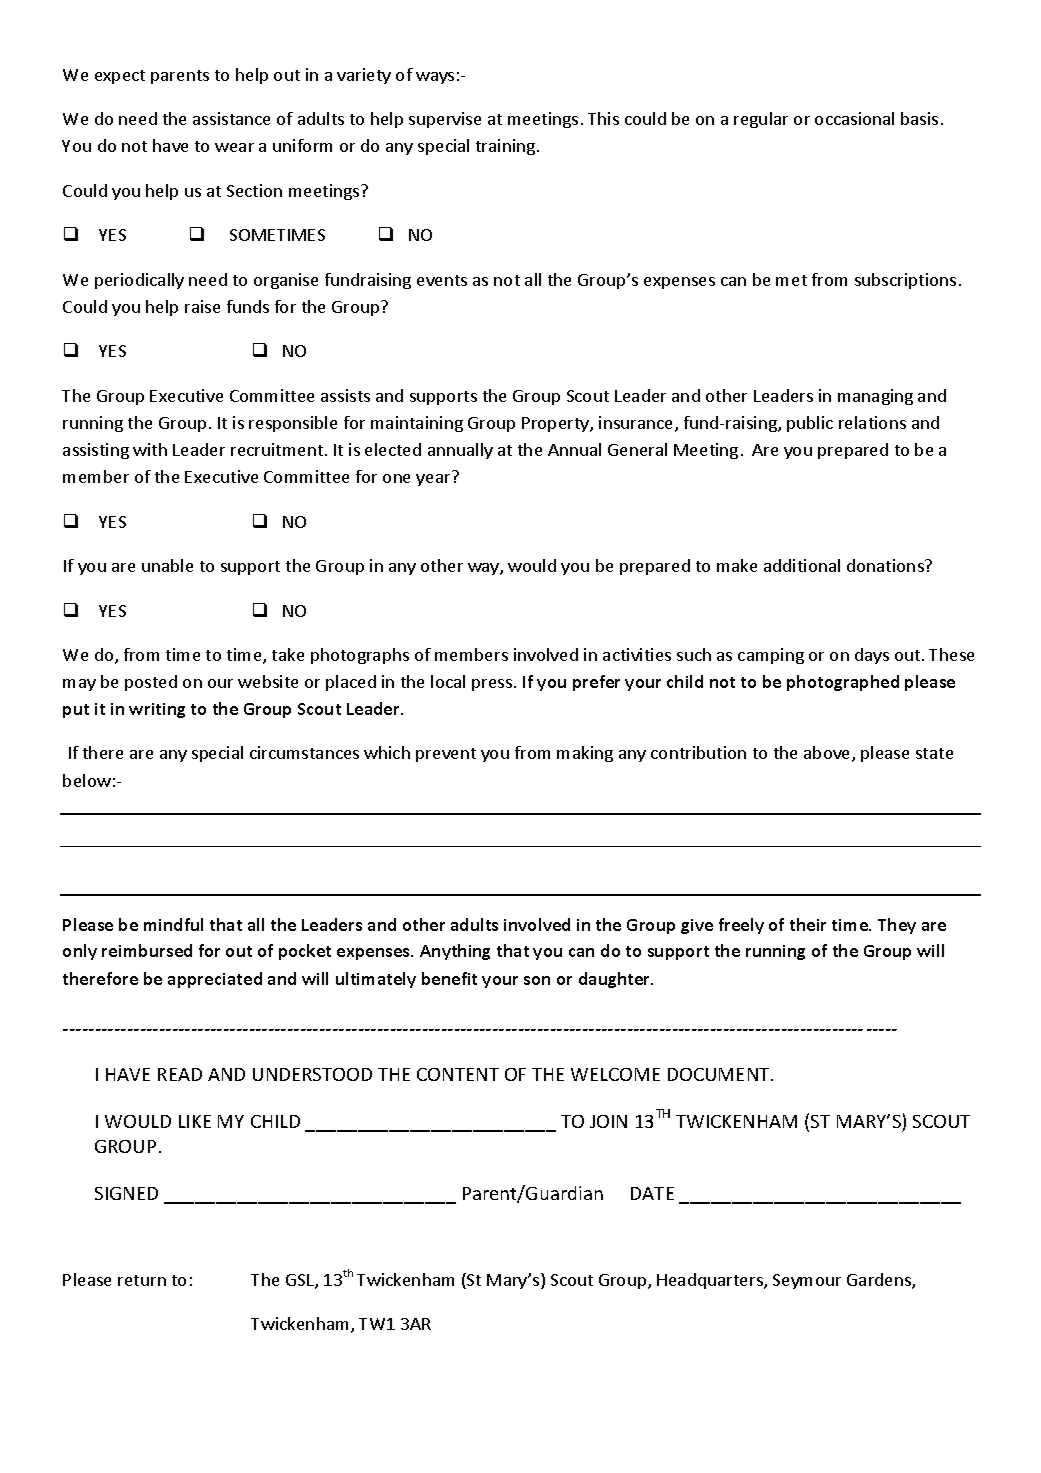  What do you see at coordinates (875, 397) in the page?
I see `managing` at bounding box center [875, 397].
